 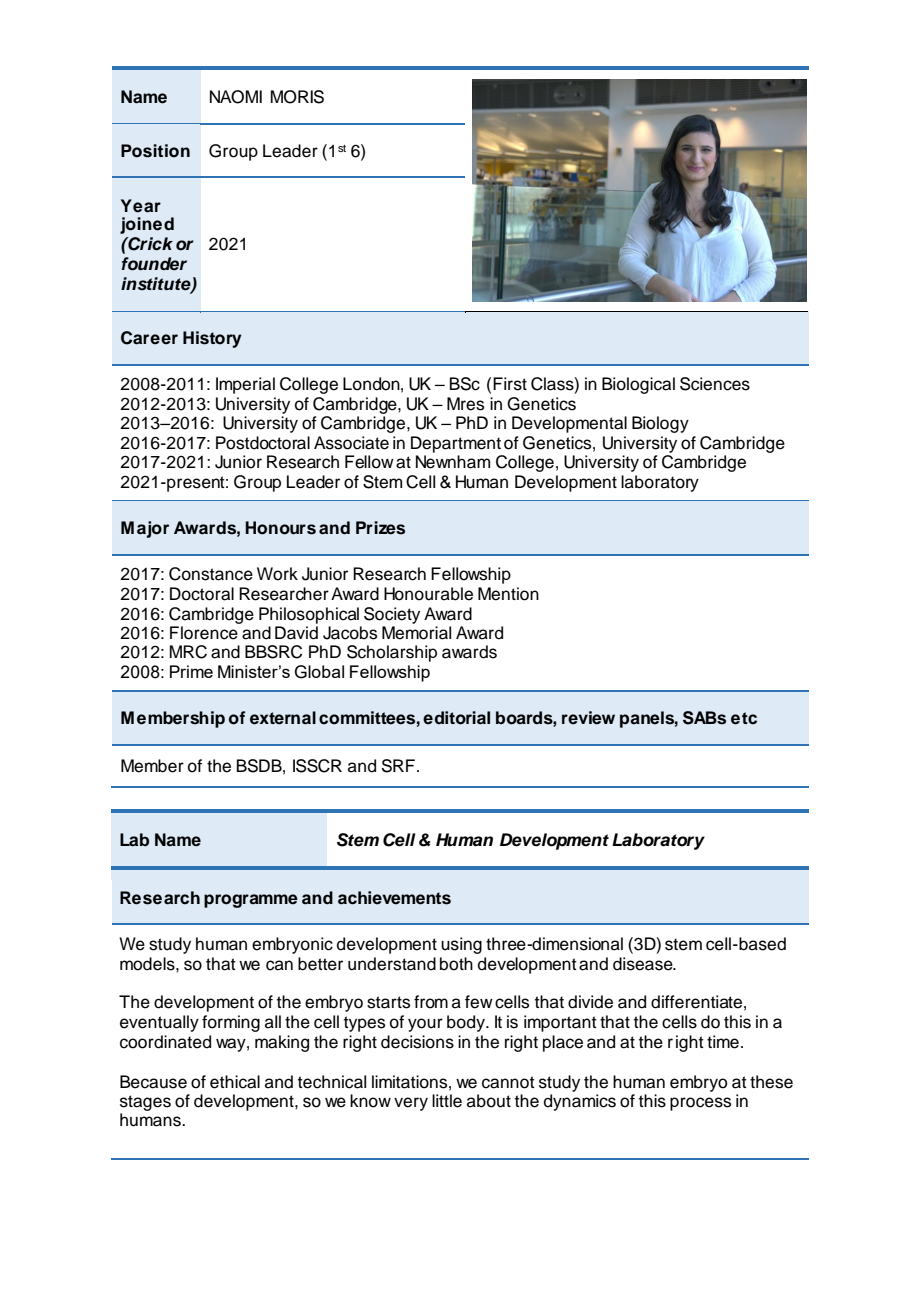 What do you see at coordinates (236, 97) in the screenshot?
I see `NAOMI` at bounding box center [236, 97].
